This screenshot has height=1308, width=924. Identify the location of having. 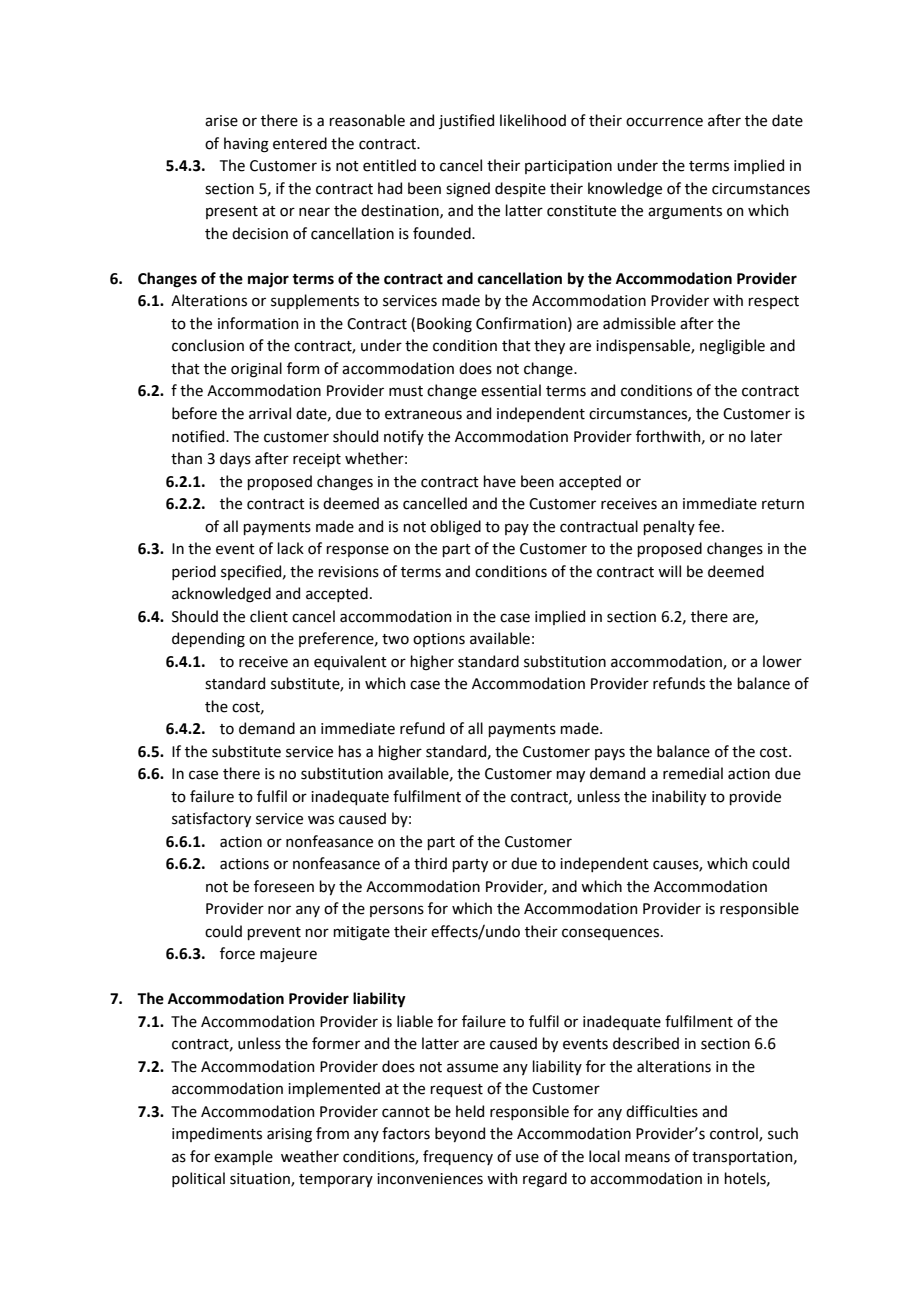
(246, 145).
